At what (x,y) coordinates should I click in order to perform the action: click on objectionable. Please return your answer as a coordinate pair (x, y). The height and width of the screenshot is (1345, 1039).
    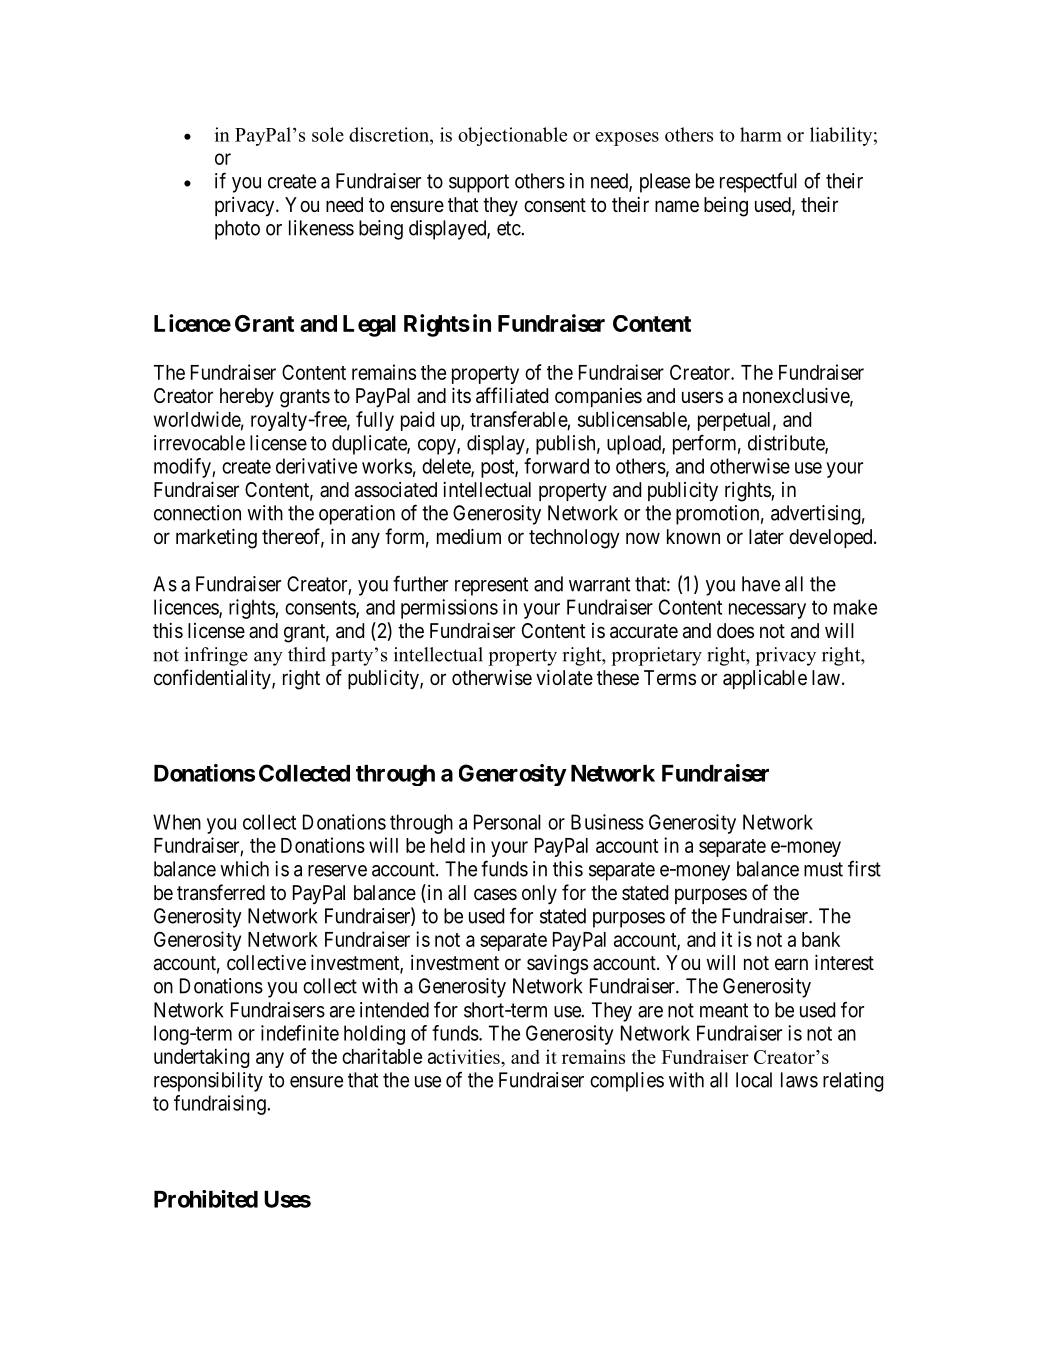
    Looking at the image, I should click on (512, 136).
